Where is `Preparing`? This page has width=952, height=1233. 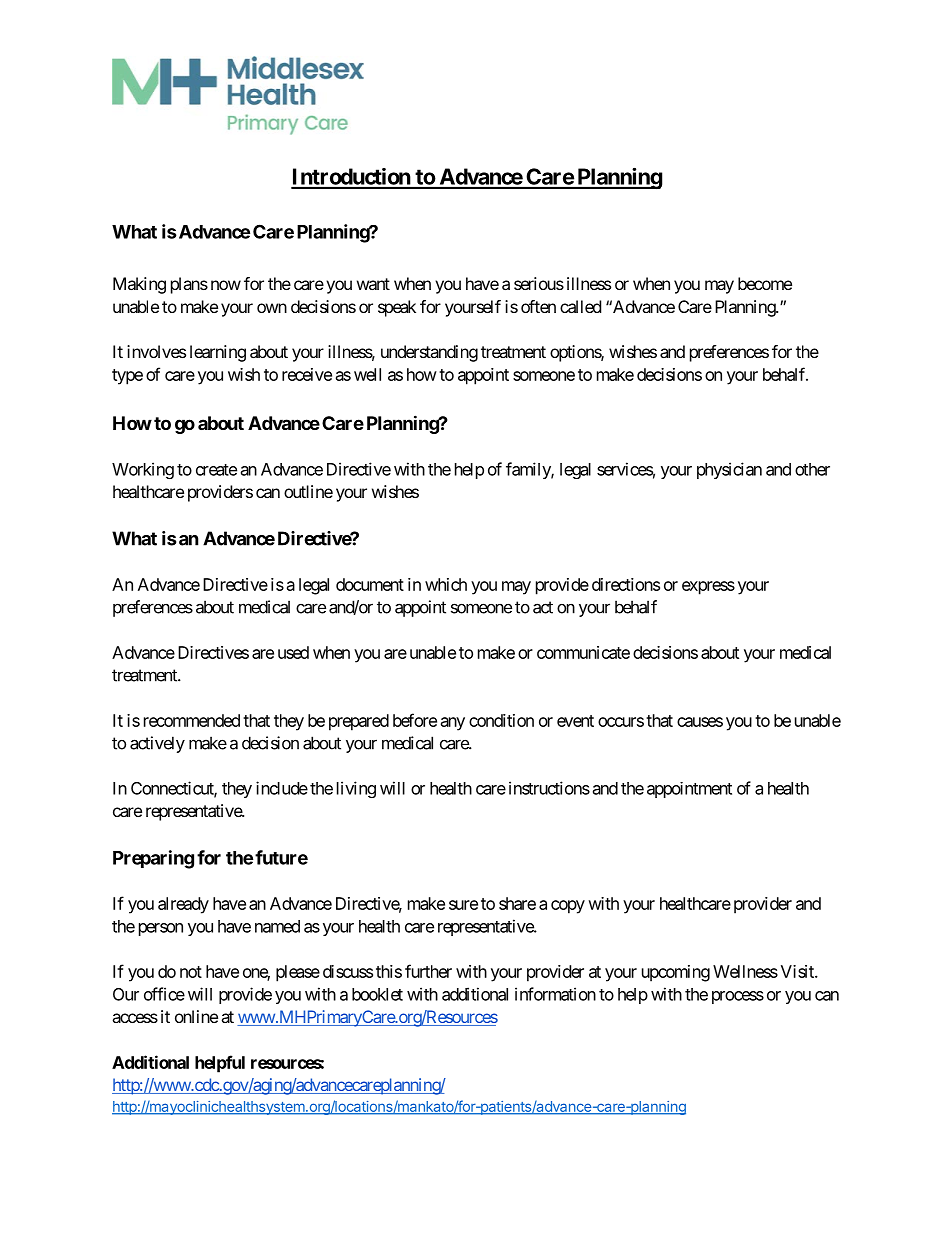
Preparing is located at coordinates (153, 859).
